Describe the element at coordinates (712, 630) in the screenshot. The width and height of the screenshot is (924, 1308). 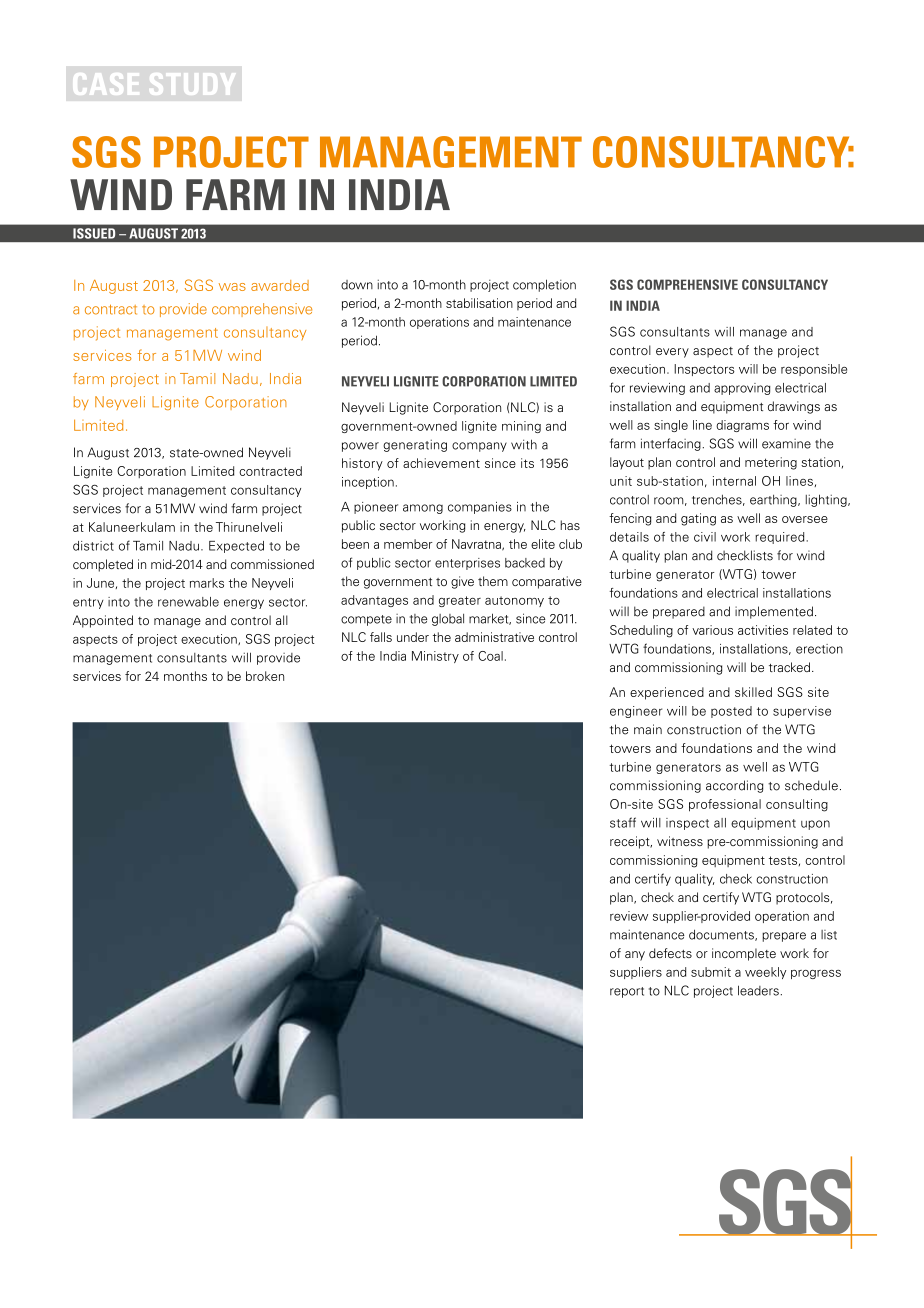
I see `various` at that location.
